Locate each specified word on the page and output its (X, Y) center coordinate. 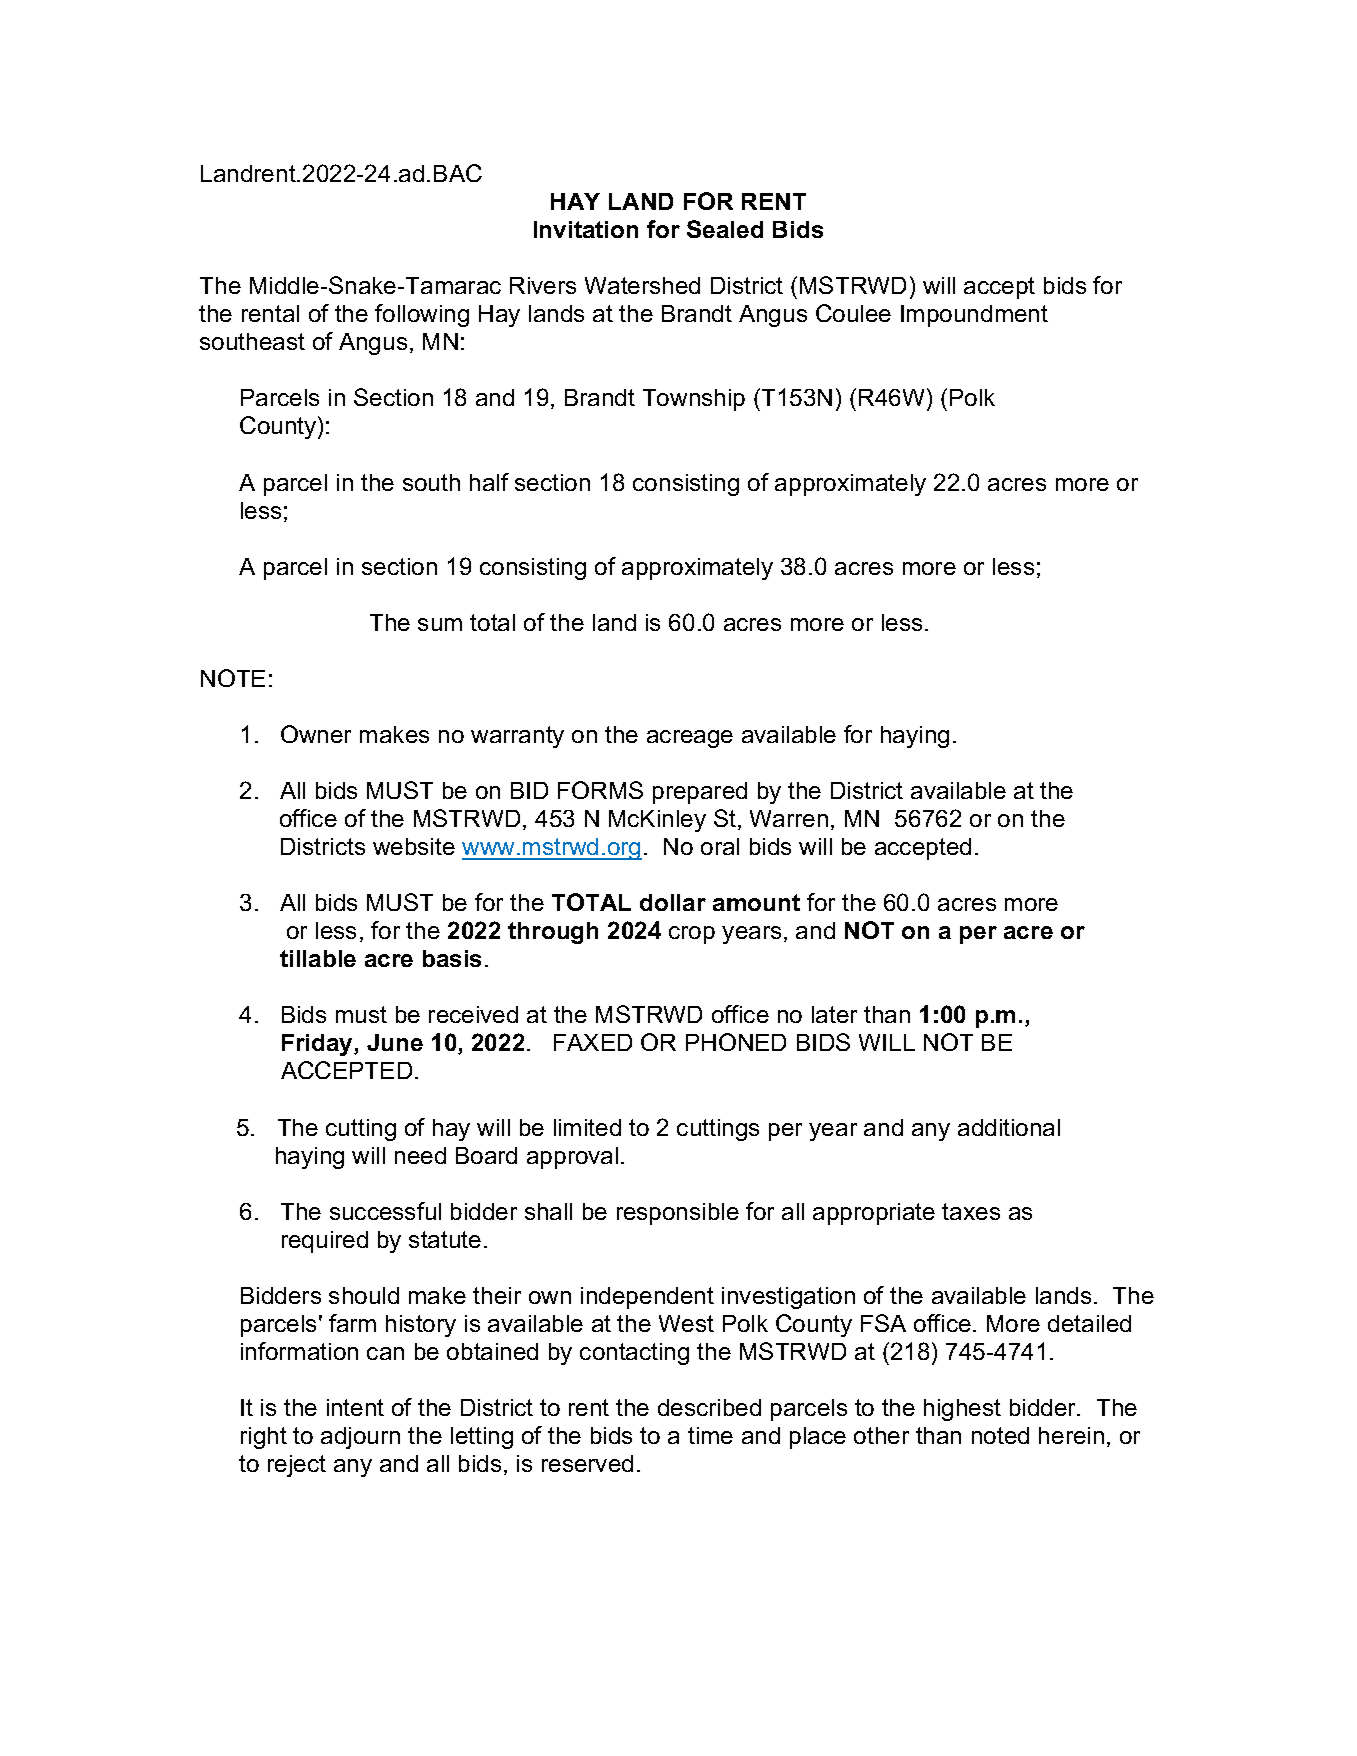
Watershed (642, 285)
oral (720, 846)
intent (355, 1407)
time (710, 1435)
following (422, 315)
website (414, 846)
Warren (789, 818)
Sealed (725, 229)
